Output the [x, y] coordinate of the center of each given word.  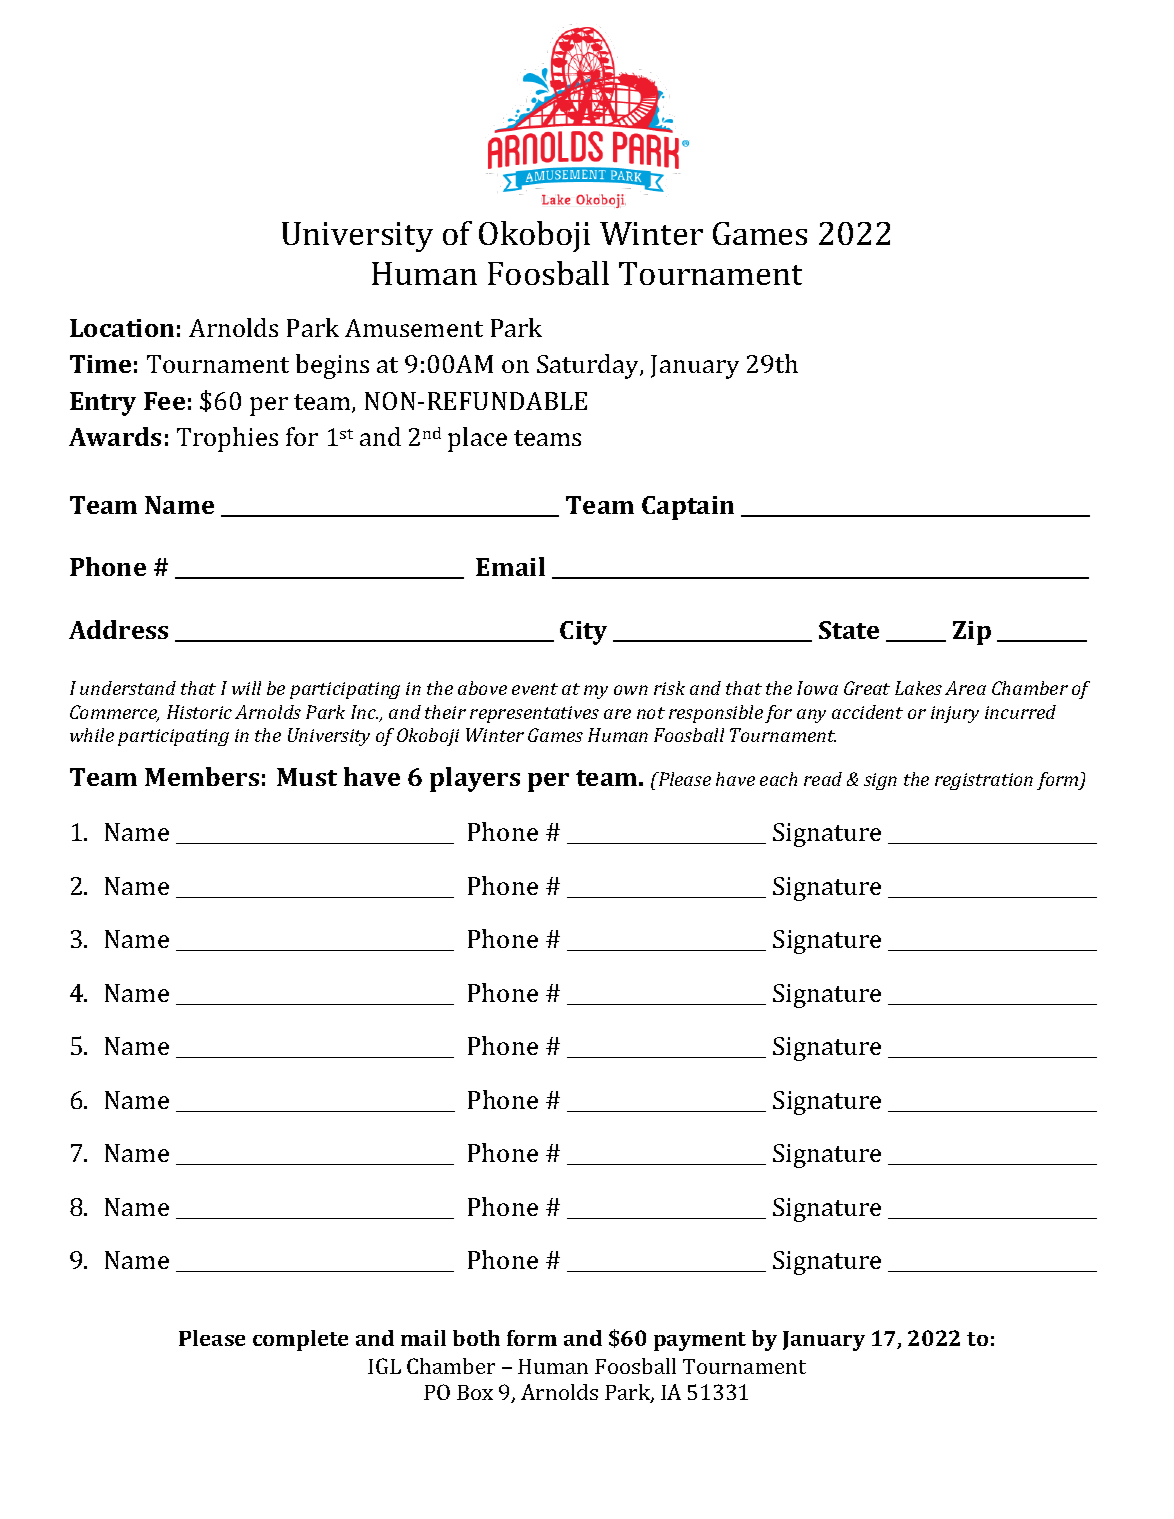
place [477, 439]
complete [300, 1340]
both [476, 1338]
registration [984, 781]
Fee [164, 401]
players [475, 779]
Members [202, 776]
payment [700, 1341]
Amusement [414, 328]
